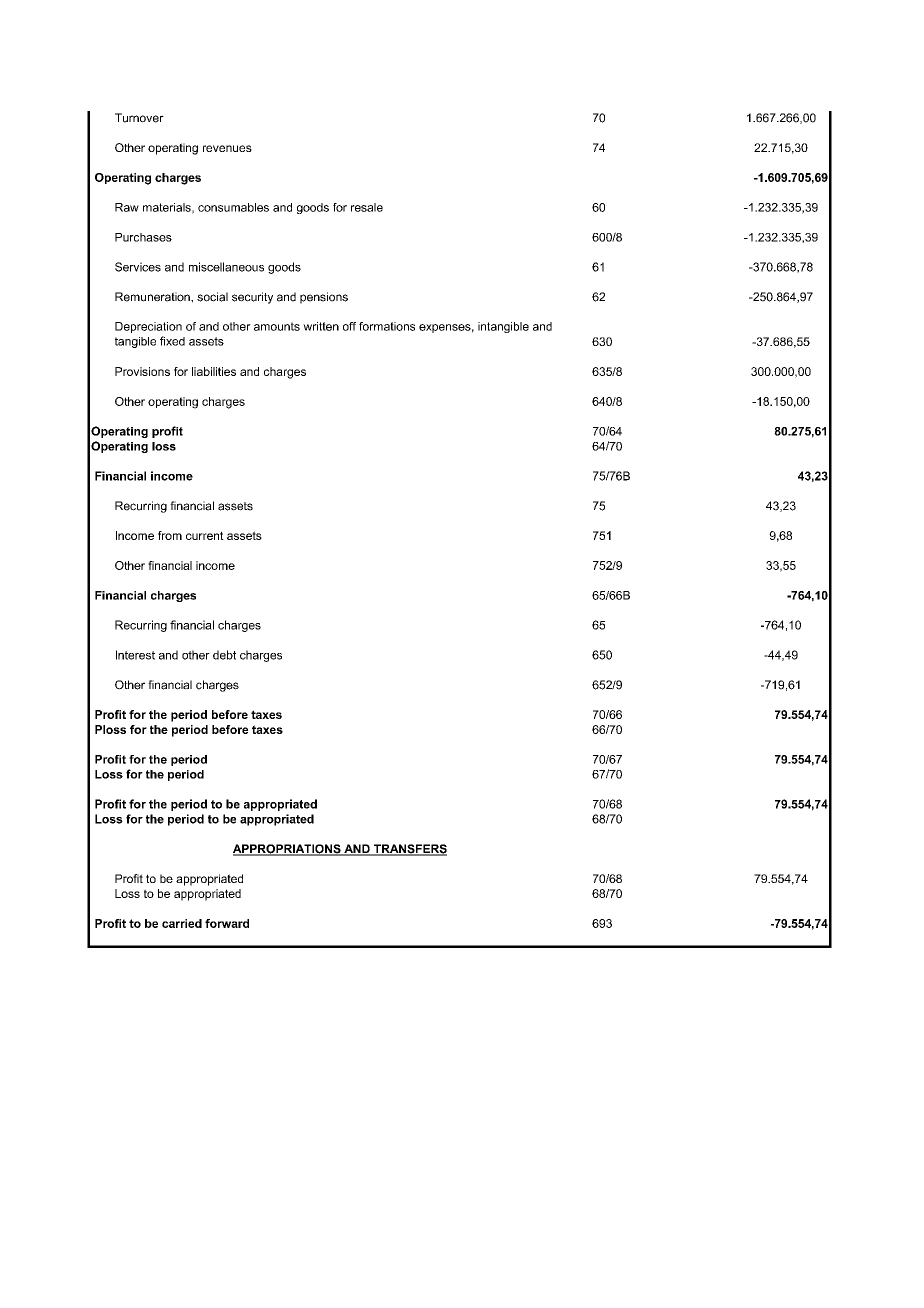 This screenshot has height=1308, width=924. Describe the element at coordinates (409, 850) in the screenshot. I see `TRANSFERS` at that location.
